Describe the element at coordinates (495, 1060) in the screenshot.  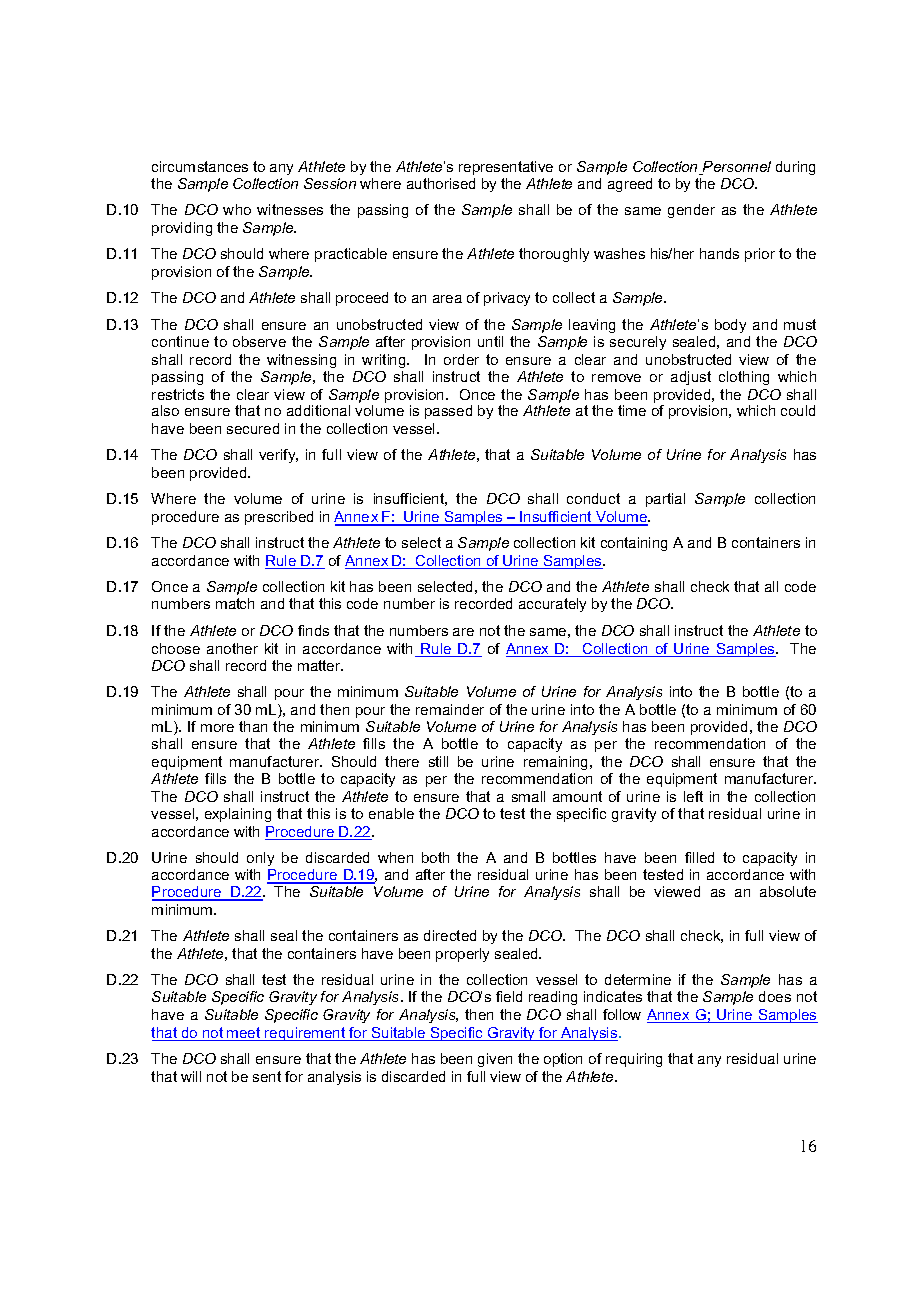
I see `given` at that location.
